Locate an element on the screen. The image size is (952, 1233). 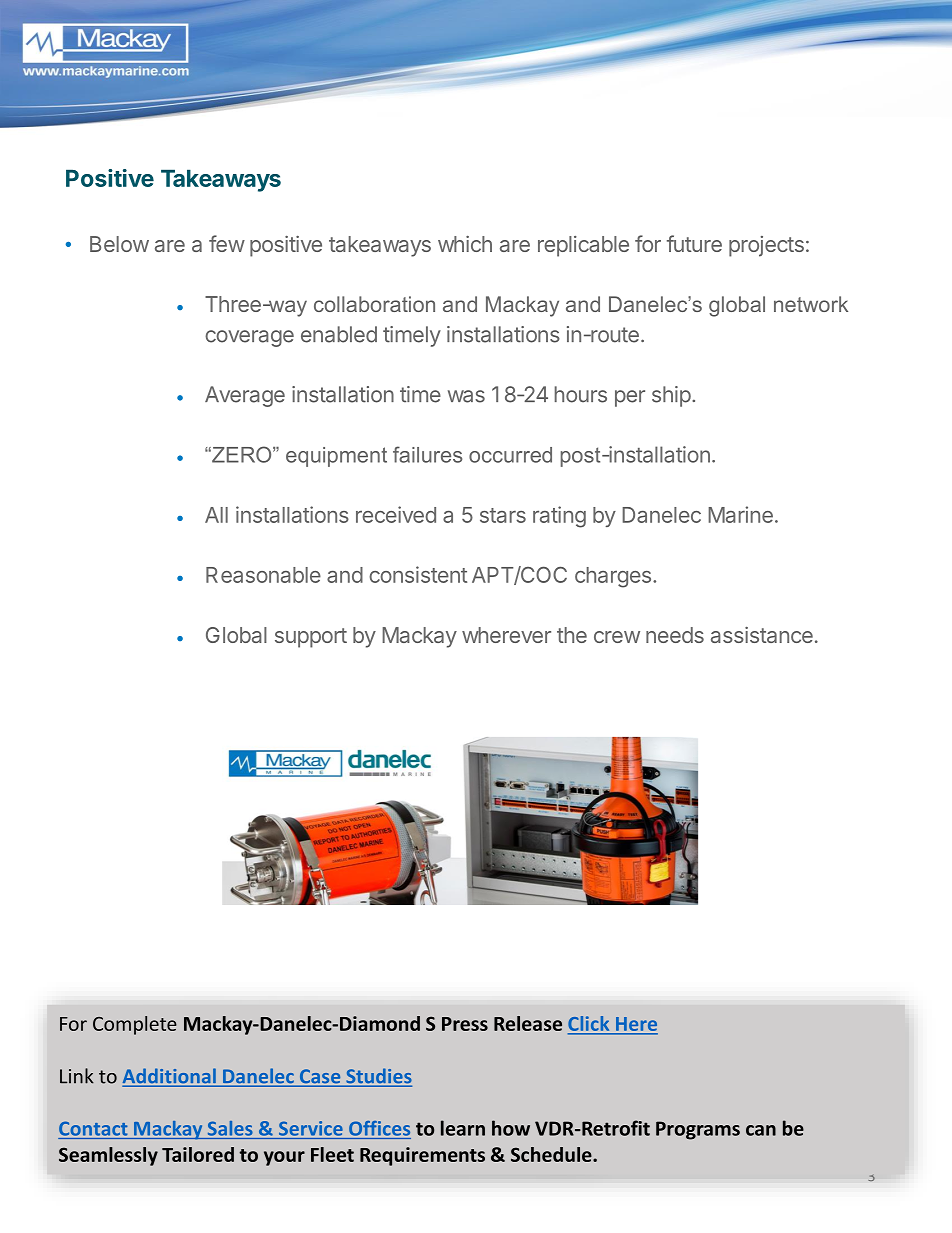
Click is located at coordinates (590, 1025).
